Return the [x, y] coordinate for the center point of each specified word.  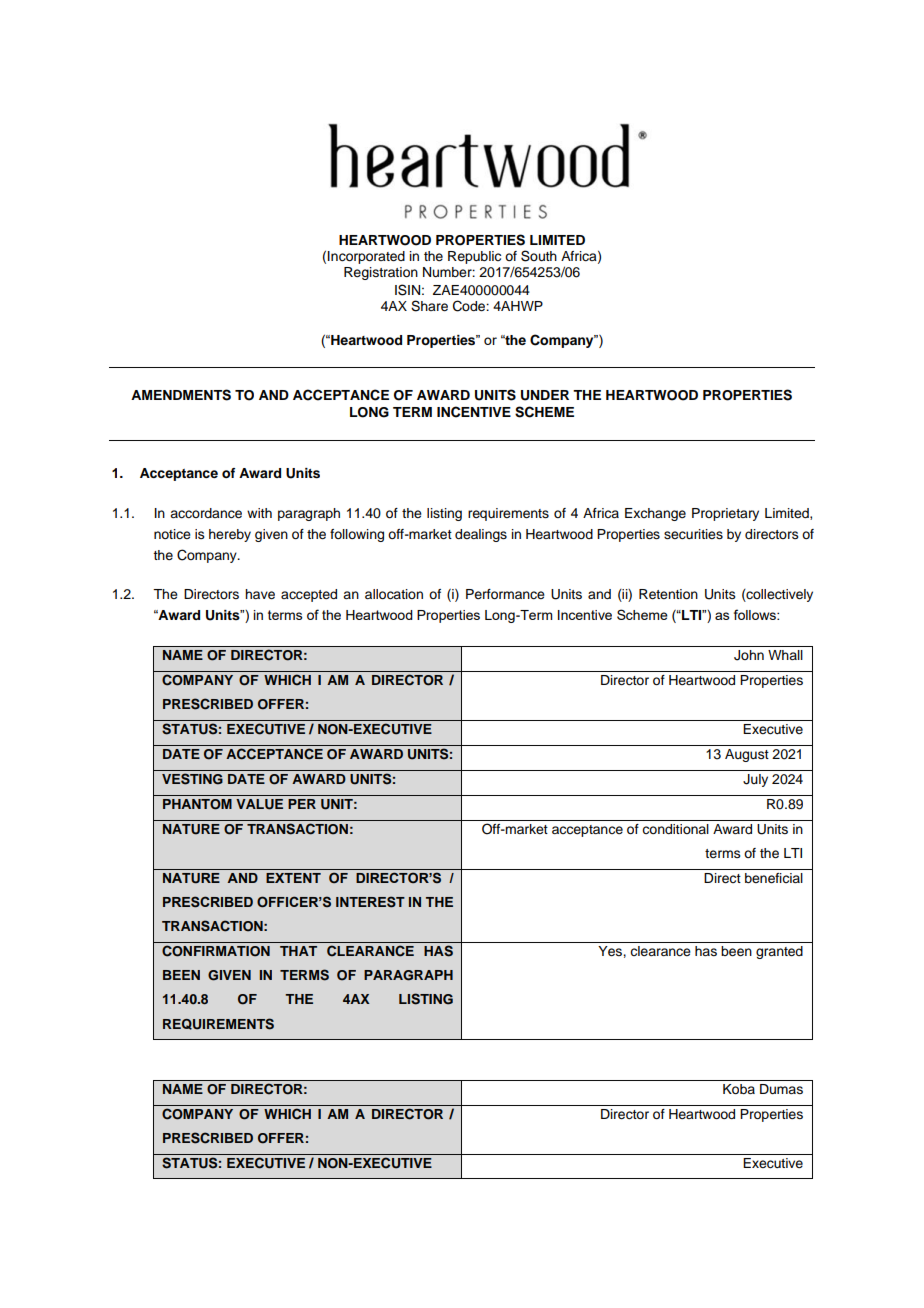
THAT [298, 951]
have [260, 594]
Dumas [781, 1089]
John [749, 655]
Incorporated [366, 257]
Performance [505, 594]
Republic [474, 257]
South [539, 256]
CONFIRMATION [216, 951]
